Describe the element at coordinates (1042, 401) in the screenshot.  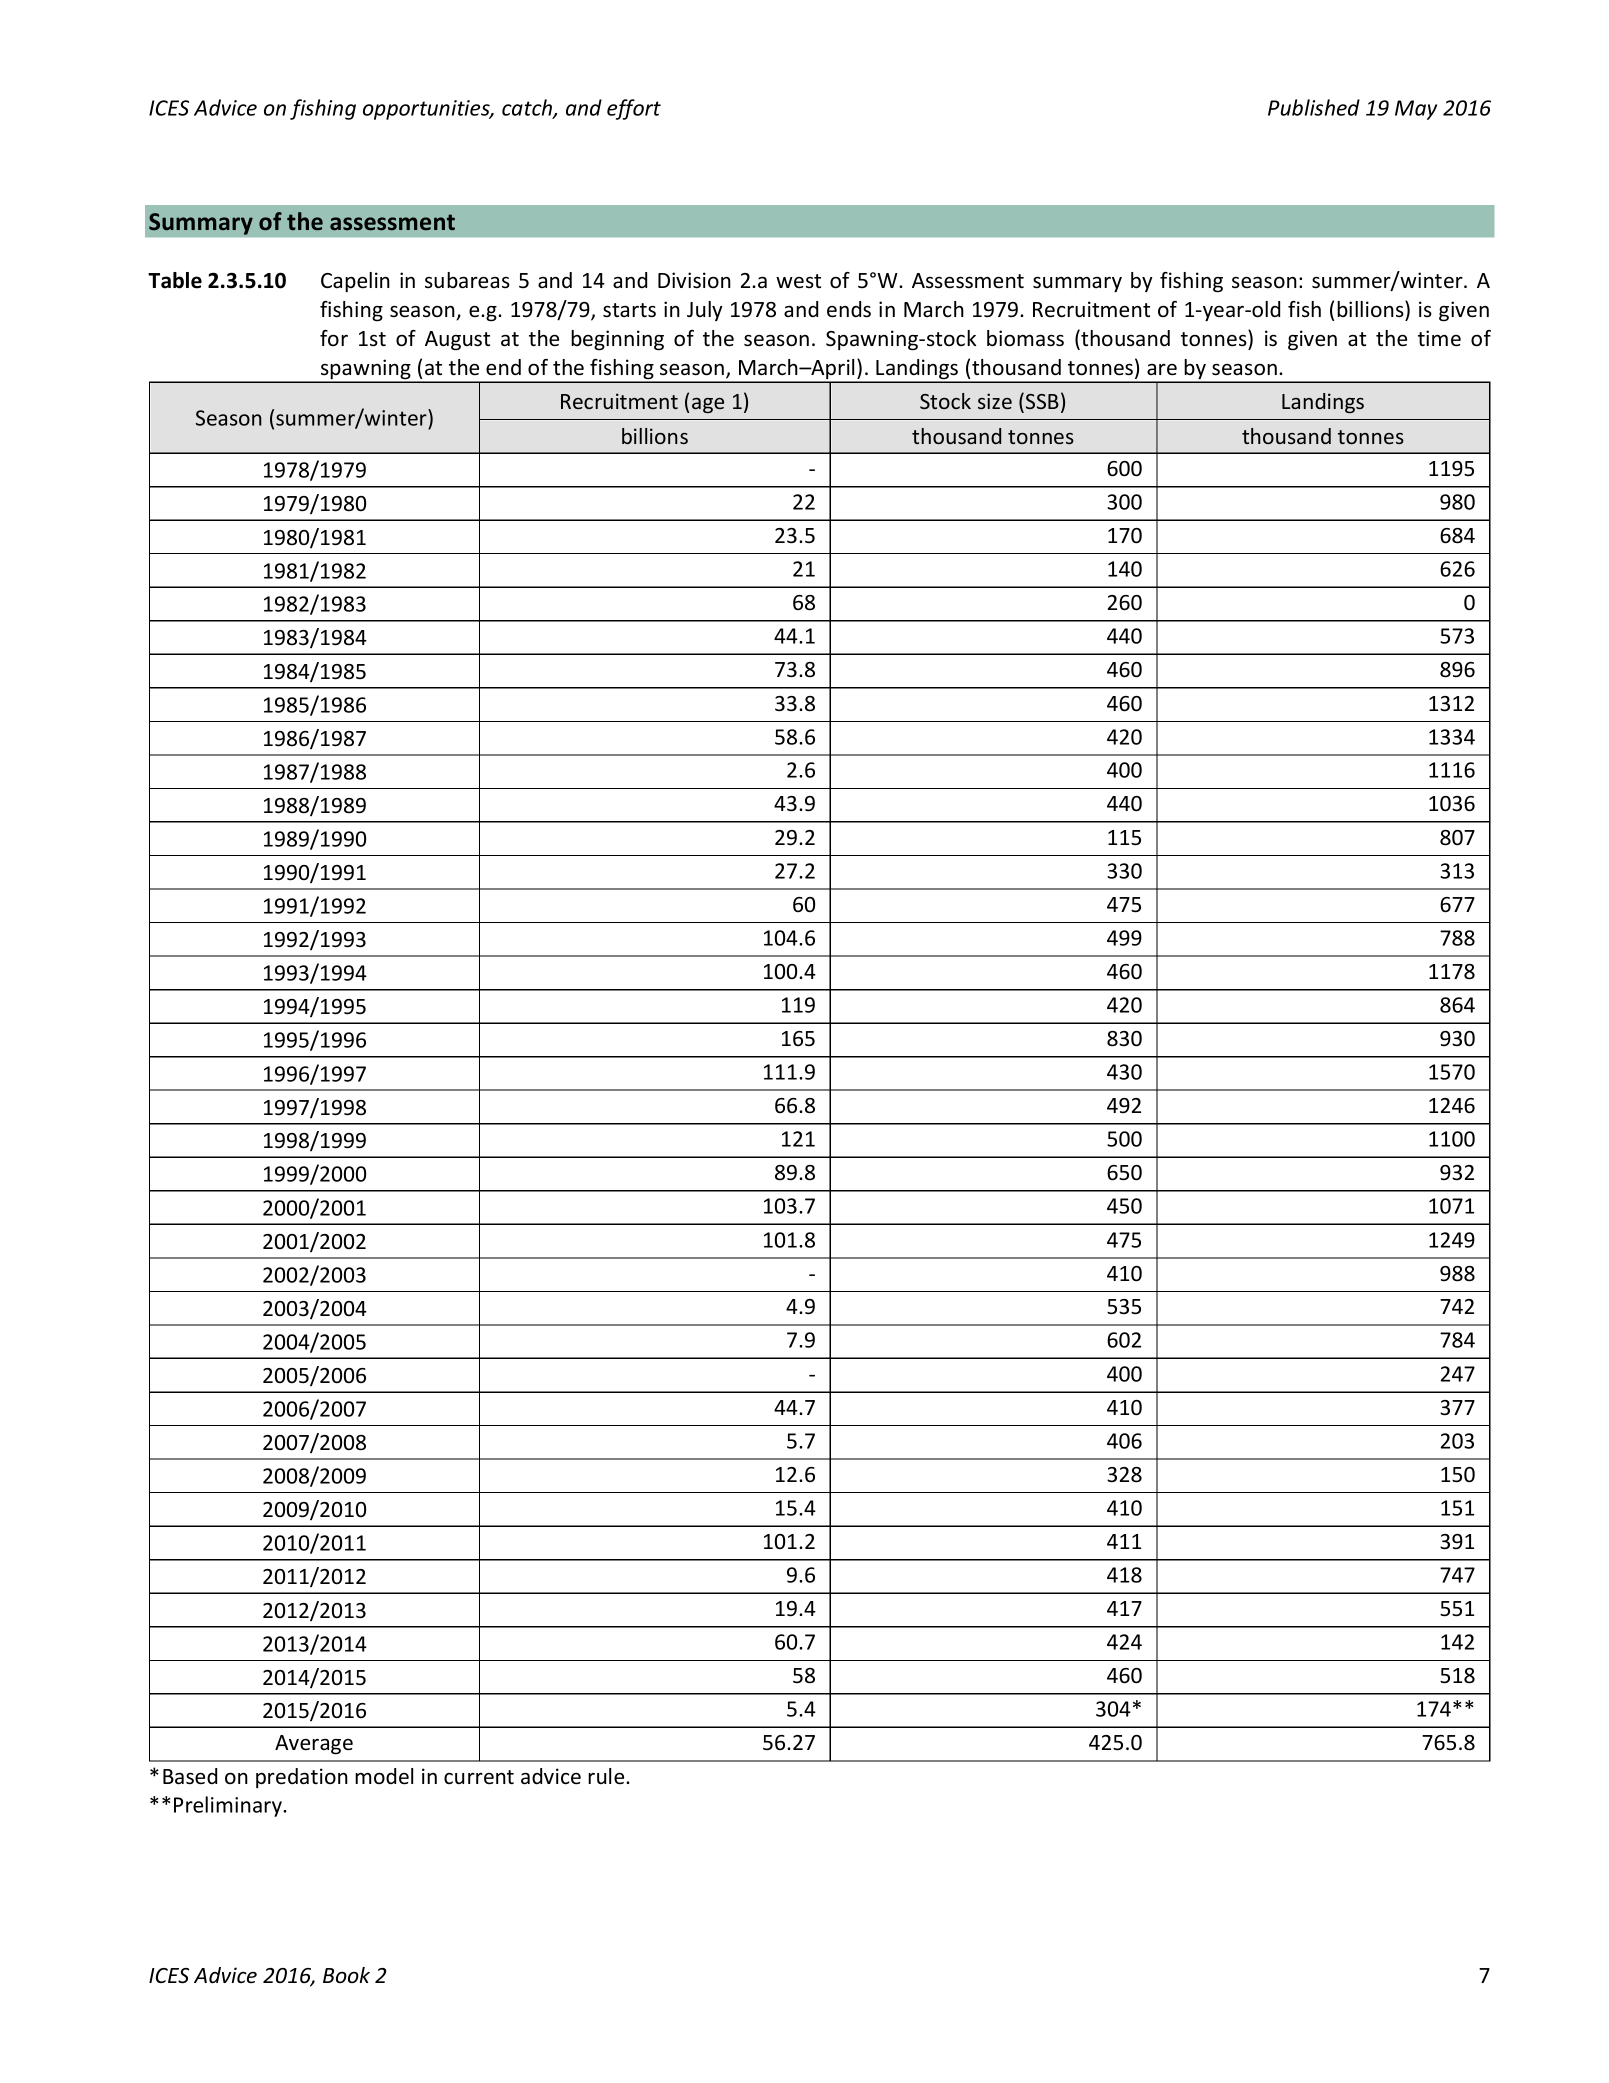
I see `SSB` at that location.
